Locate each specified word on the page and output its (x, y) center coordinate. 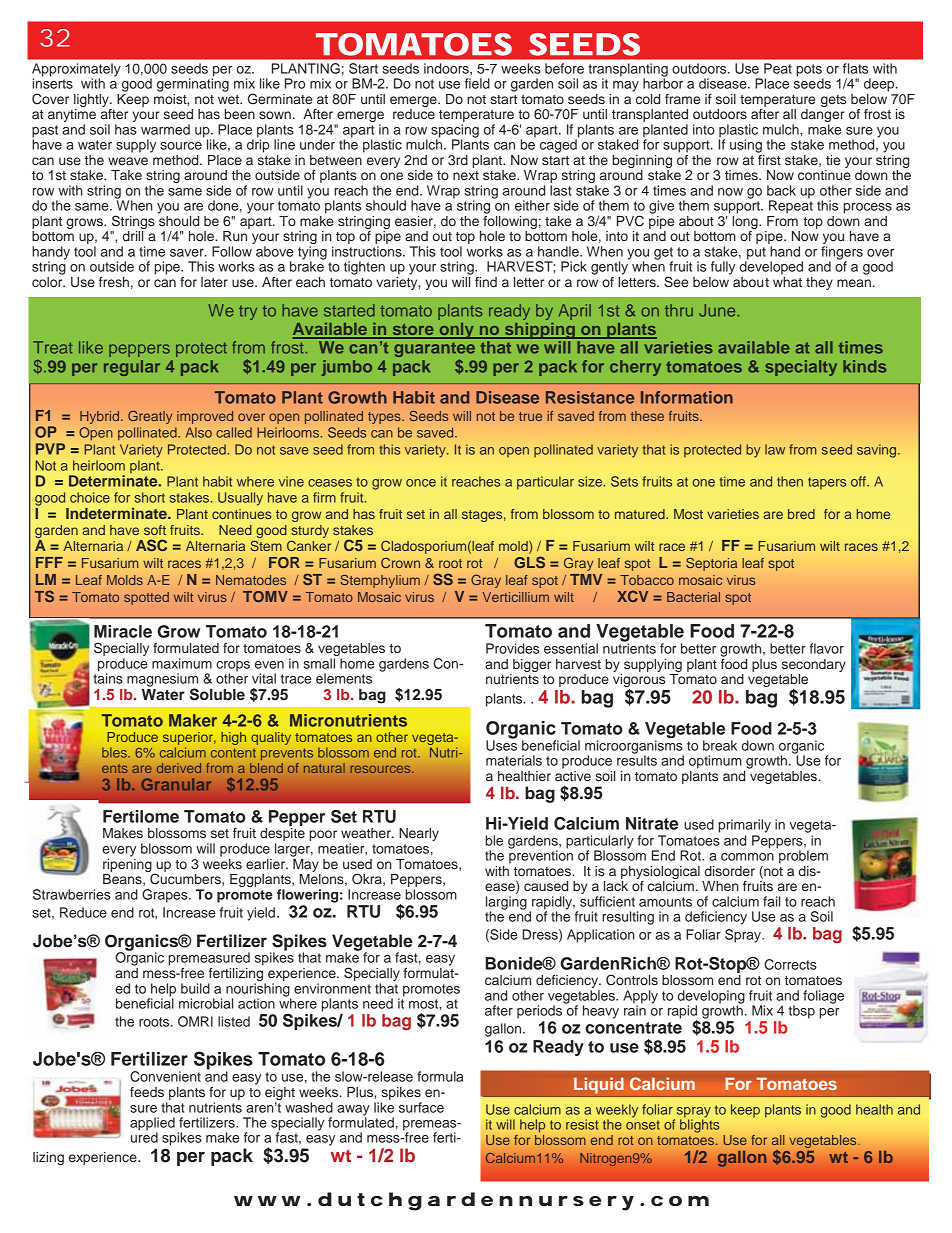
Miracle (123, 631)
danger (823, 117)
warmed (165, 129)
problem (802, 856)
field (477, 83)
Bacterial (693, 597)
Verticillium (516, 597)
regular (132, 368)
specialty (801, 368)
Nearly (419, 834)
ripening (127, 864)
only (456, 331)
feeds (147, 1092)
